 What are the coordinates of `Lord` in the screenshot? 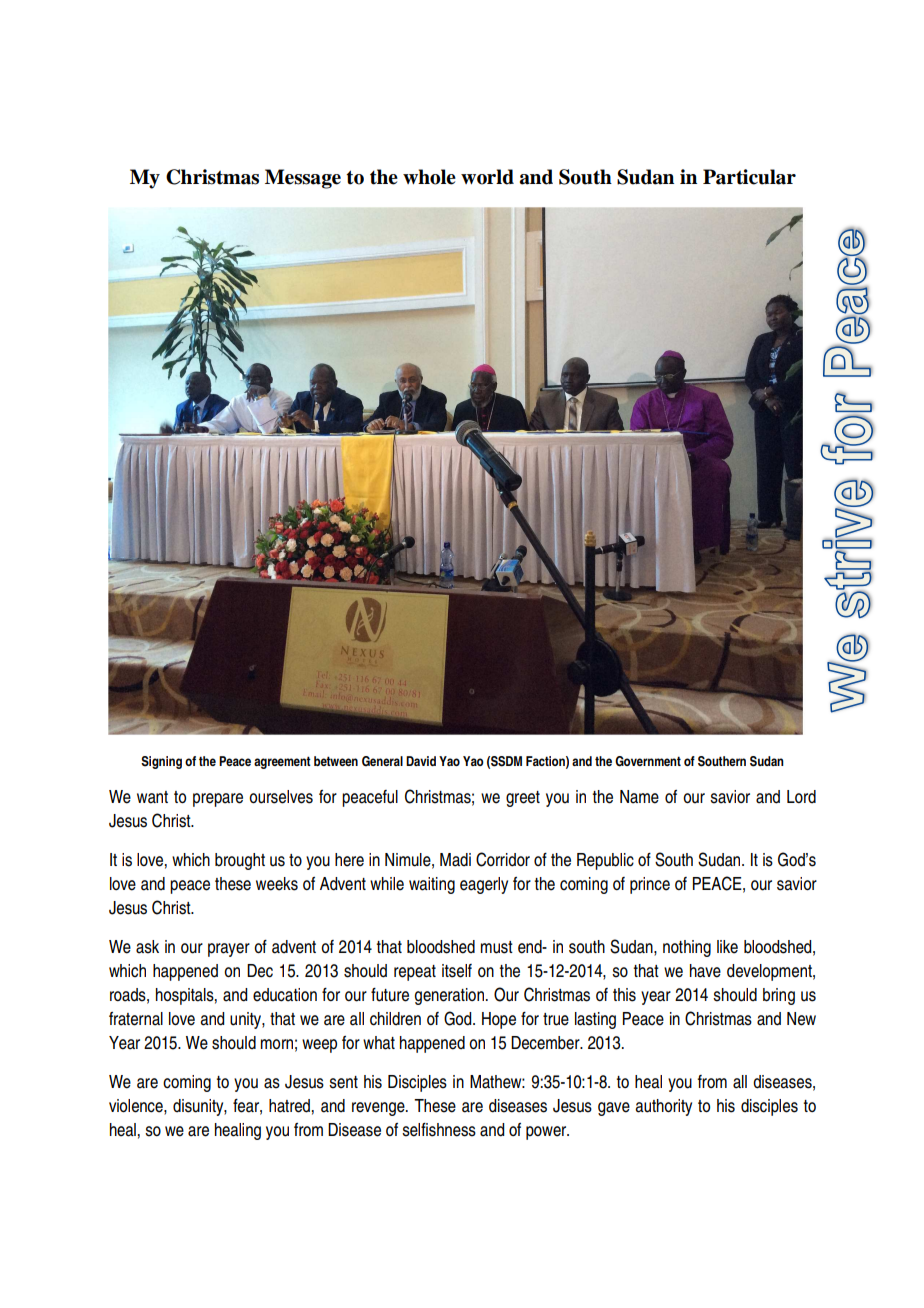 It's located at (801, 797).
